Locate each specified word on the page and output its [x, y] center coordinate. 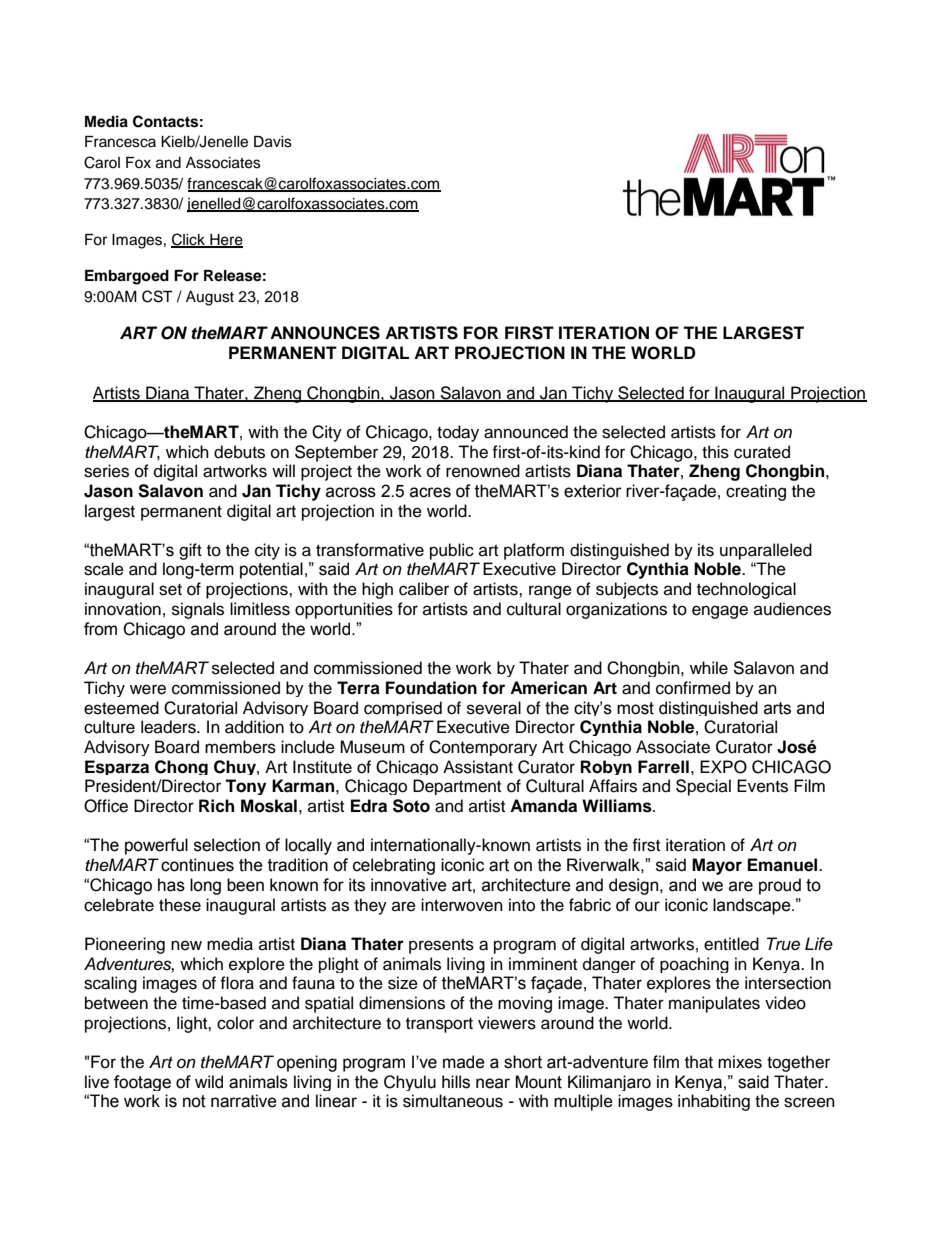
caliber [424, 589]
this [715, 452]
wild [209, 1082]
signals [198, 610]
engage [720, 612]
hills [456, 1082]
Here [225, 241]
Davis [273, 142]
